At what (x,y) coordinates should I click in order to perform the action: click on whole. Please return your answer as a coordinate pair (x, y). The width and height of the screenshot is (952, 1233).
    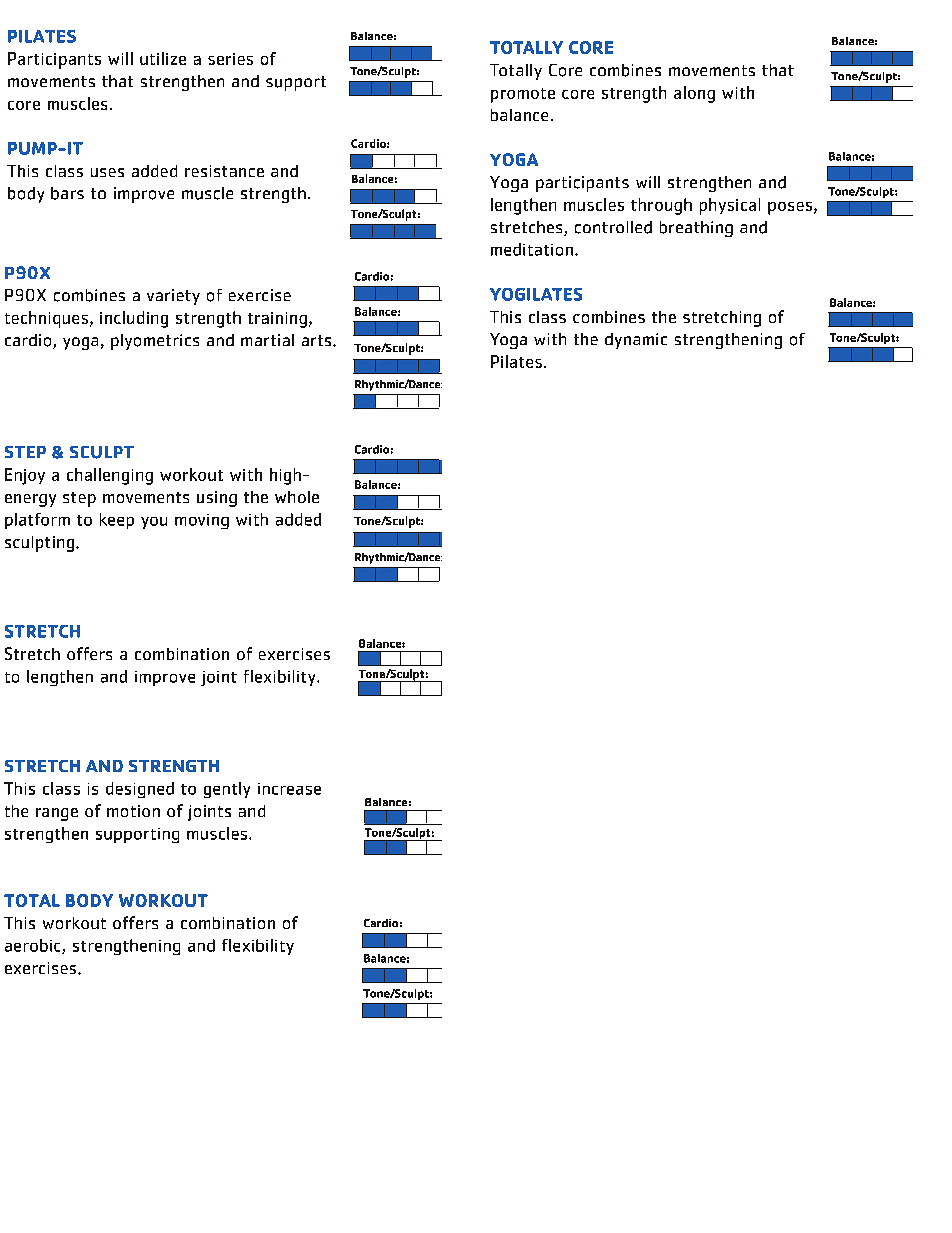
    Looking at the image, I should click on (297, 497).
